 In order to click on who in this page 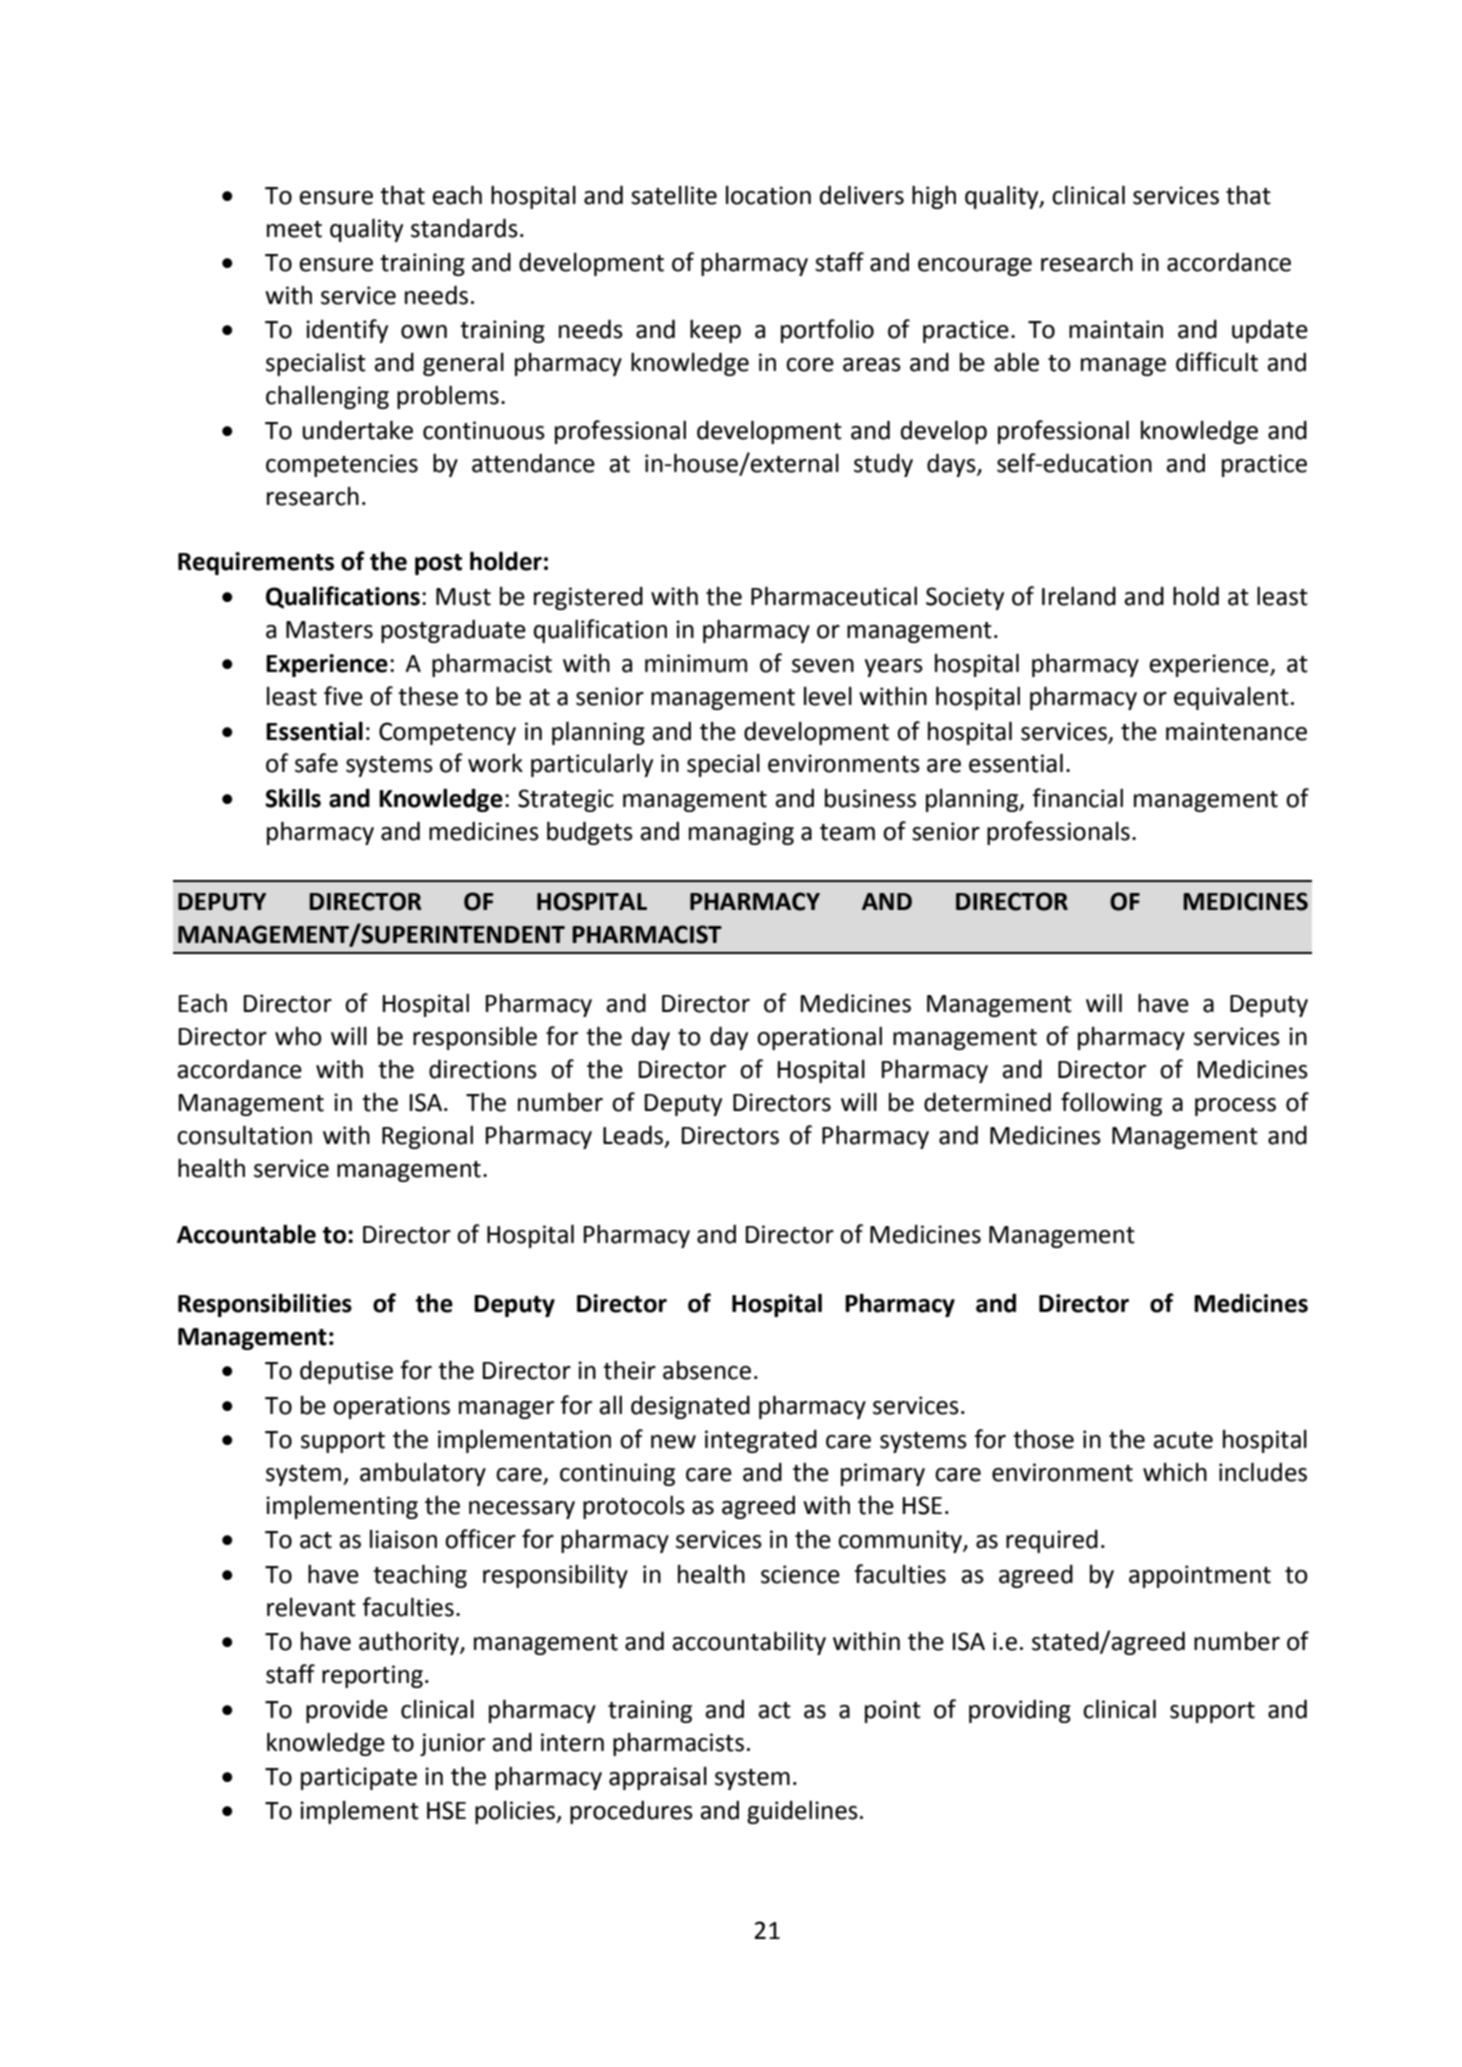, I will do `click(298, 1036)`.
